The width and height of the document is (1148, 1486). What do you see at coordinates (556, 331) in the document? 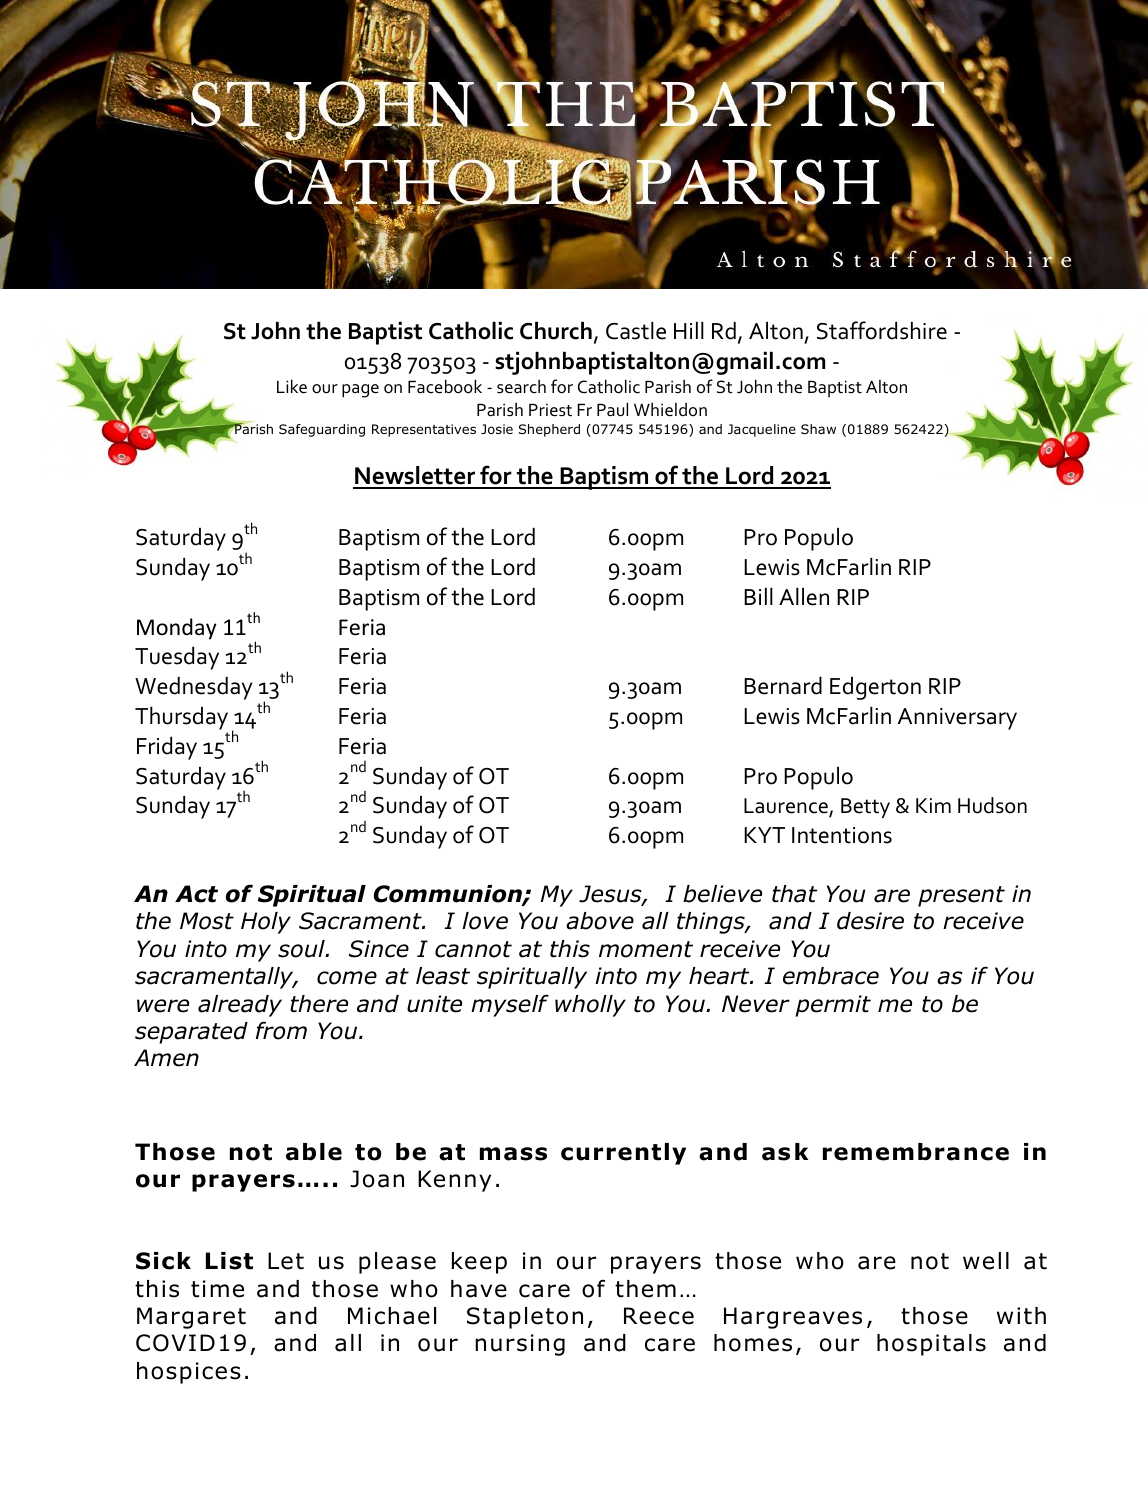
I see `Church` at bounding box center [556, 331].
